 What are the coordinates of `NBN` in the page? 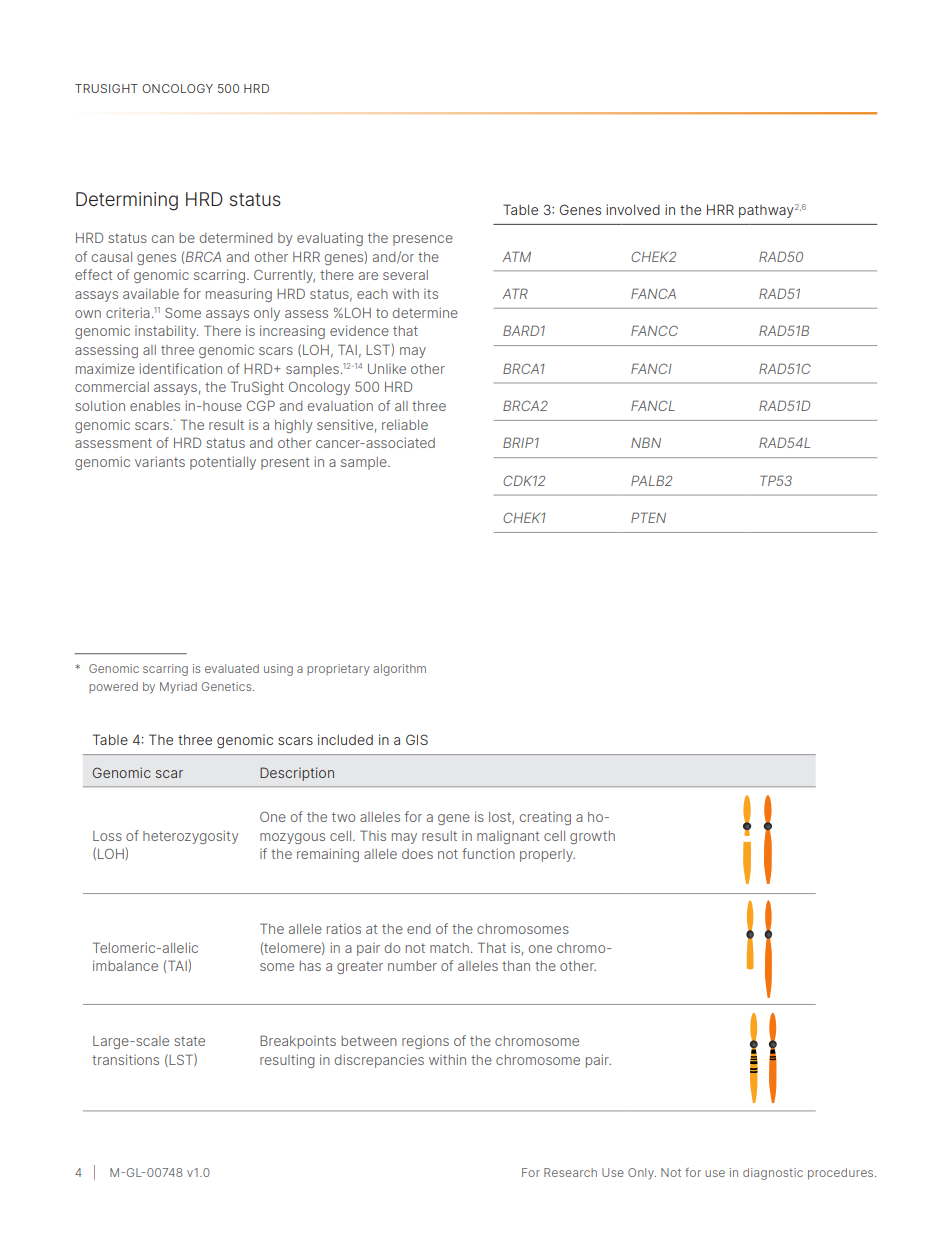 It's located at (646, 442).
